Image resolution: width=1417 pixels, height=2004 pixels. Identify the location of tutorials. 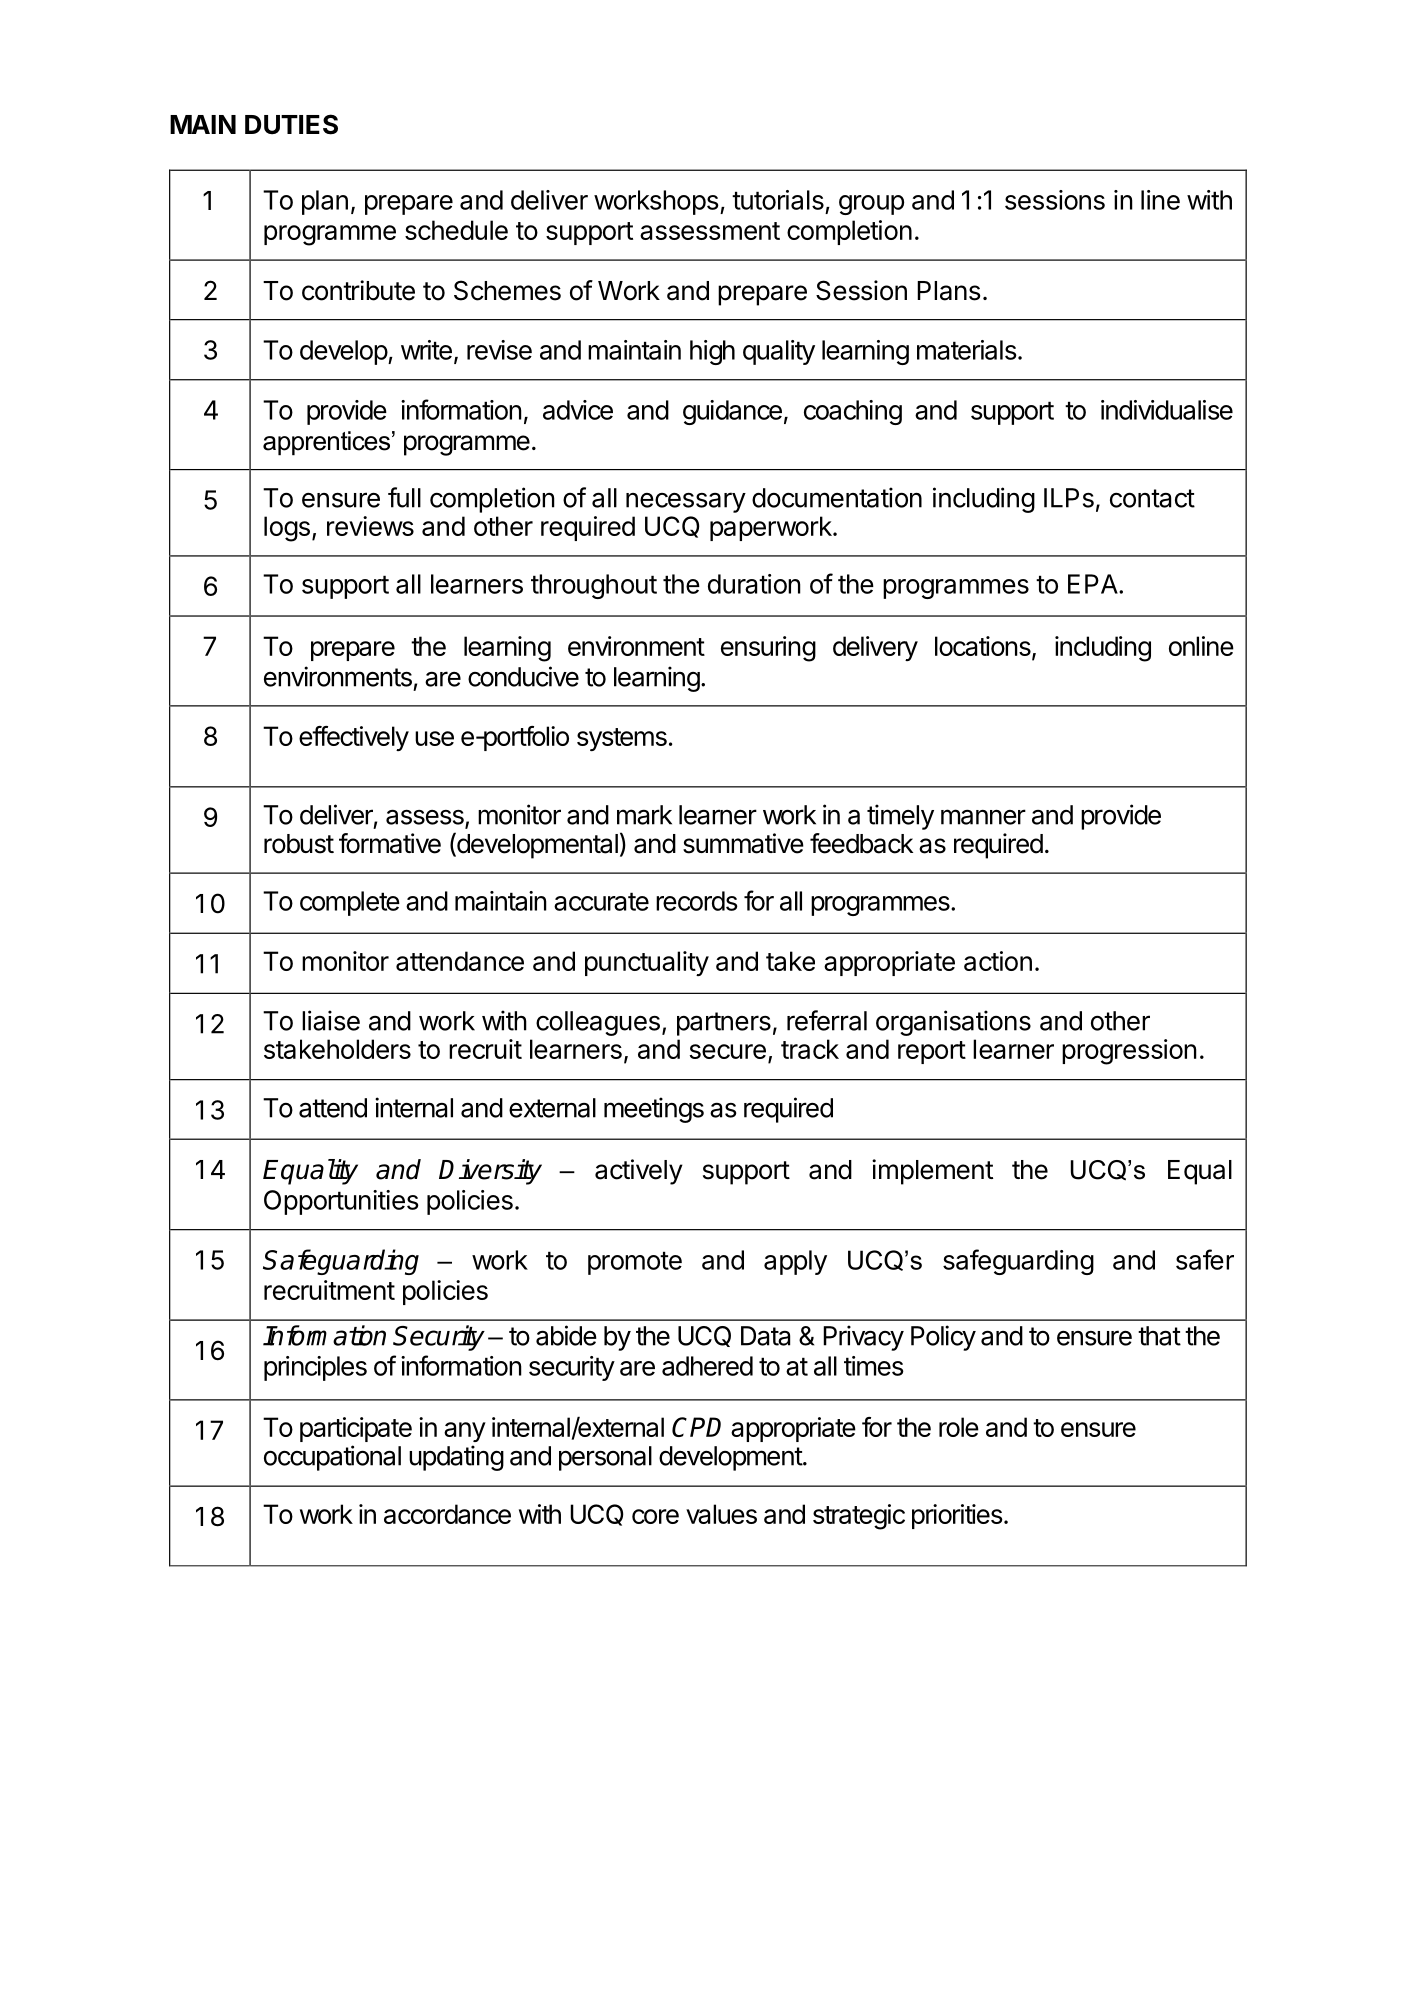
(778, 200).
